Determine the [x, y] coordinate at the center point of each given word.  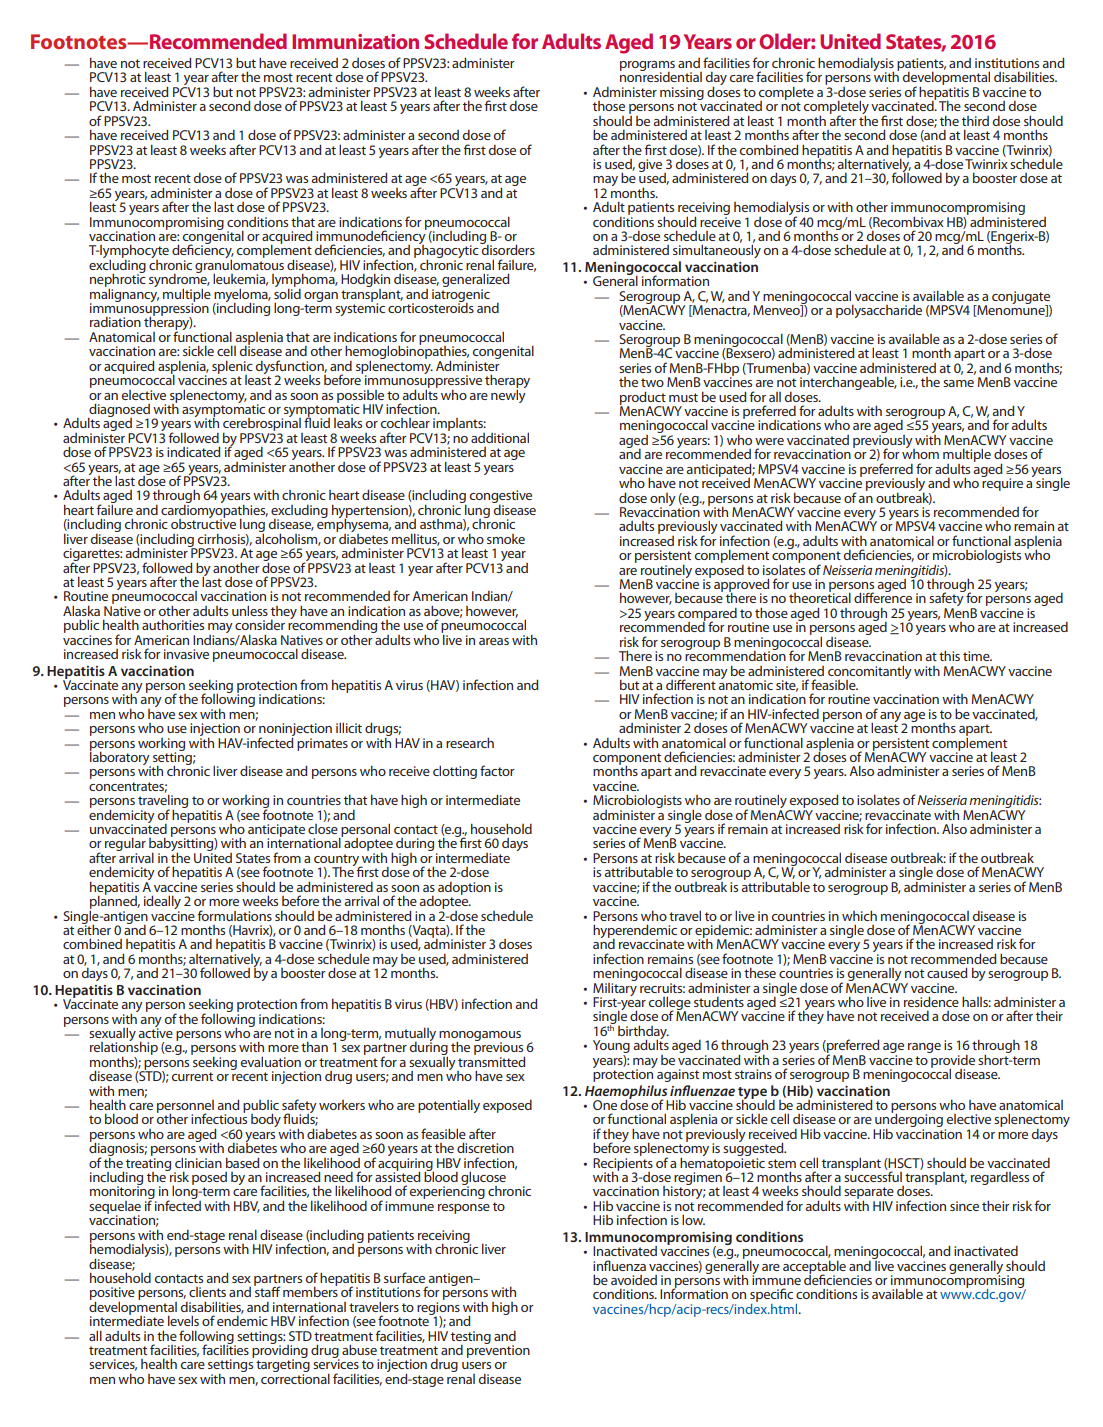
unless [250, 610]
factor [497, 770]
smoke [506, 539]
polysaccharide [879, 311]
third [975, 121]
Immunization [355, 41]
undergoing [909, 1121]
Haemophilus [626, 1093]
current [192, 1076]
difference [883, 597]
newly [508, 395]
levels [183, 1320]
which [859, 915]
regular [125, 845]
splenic [232, 368]
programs [647, 67]
